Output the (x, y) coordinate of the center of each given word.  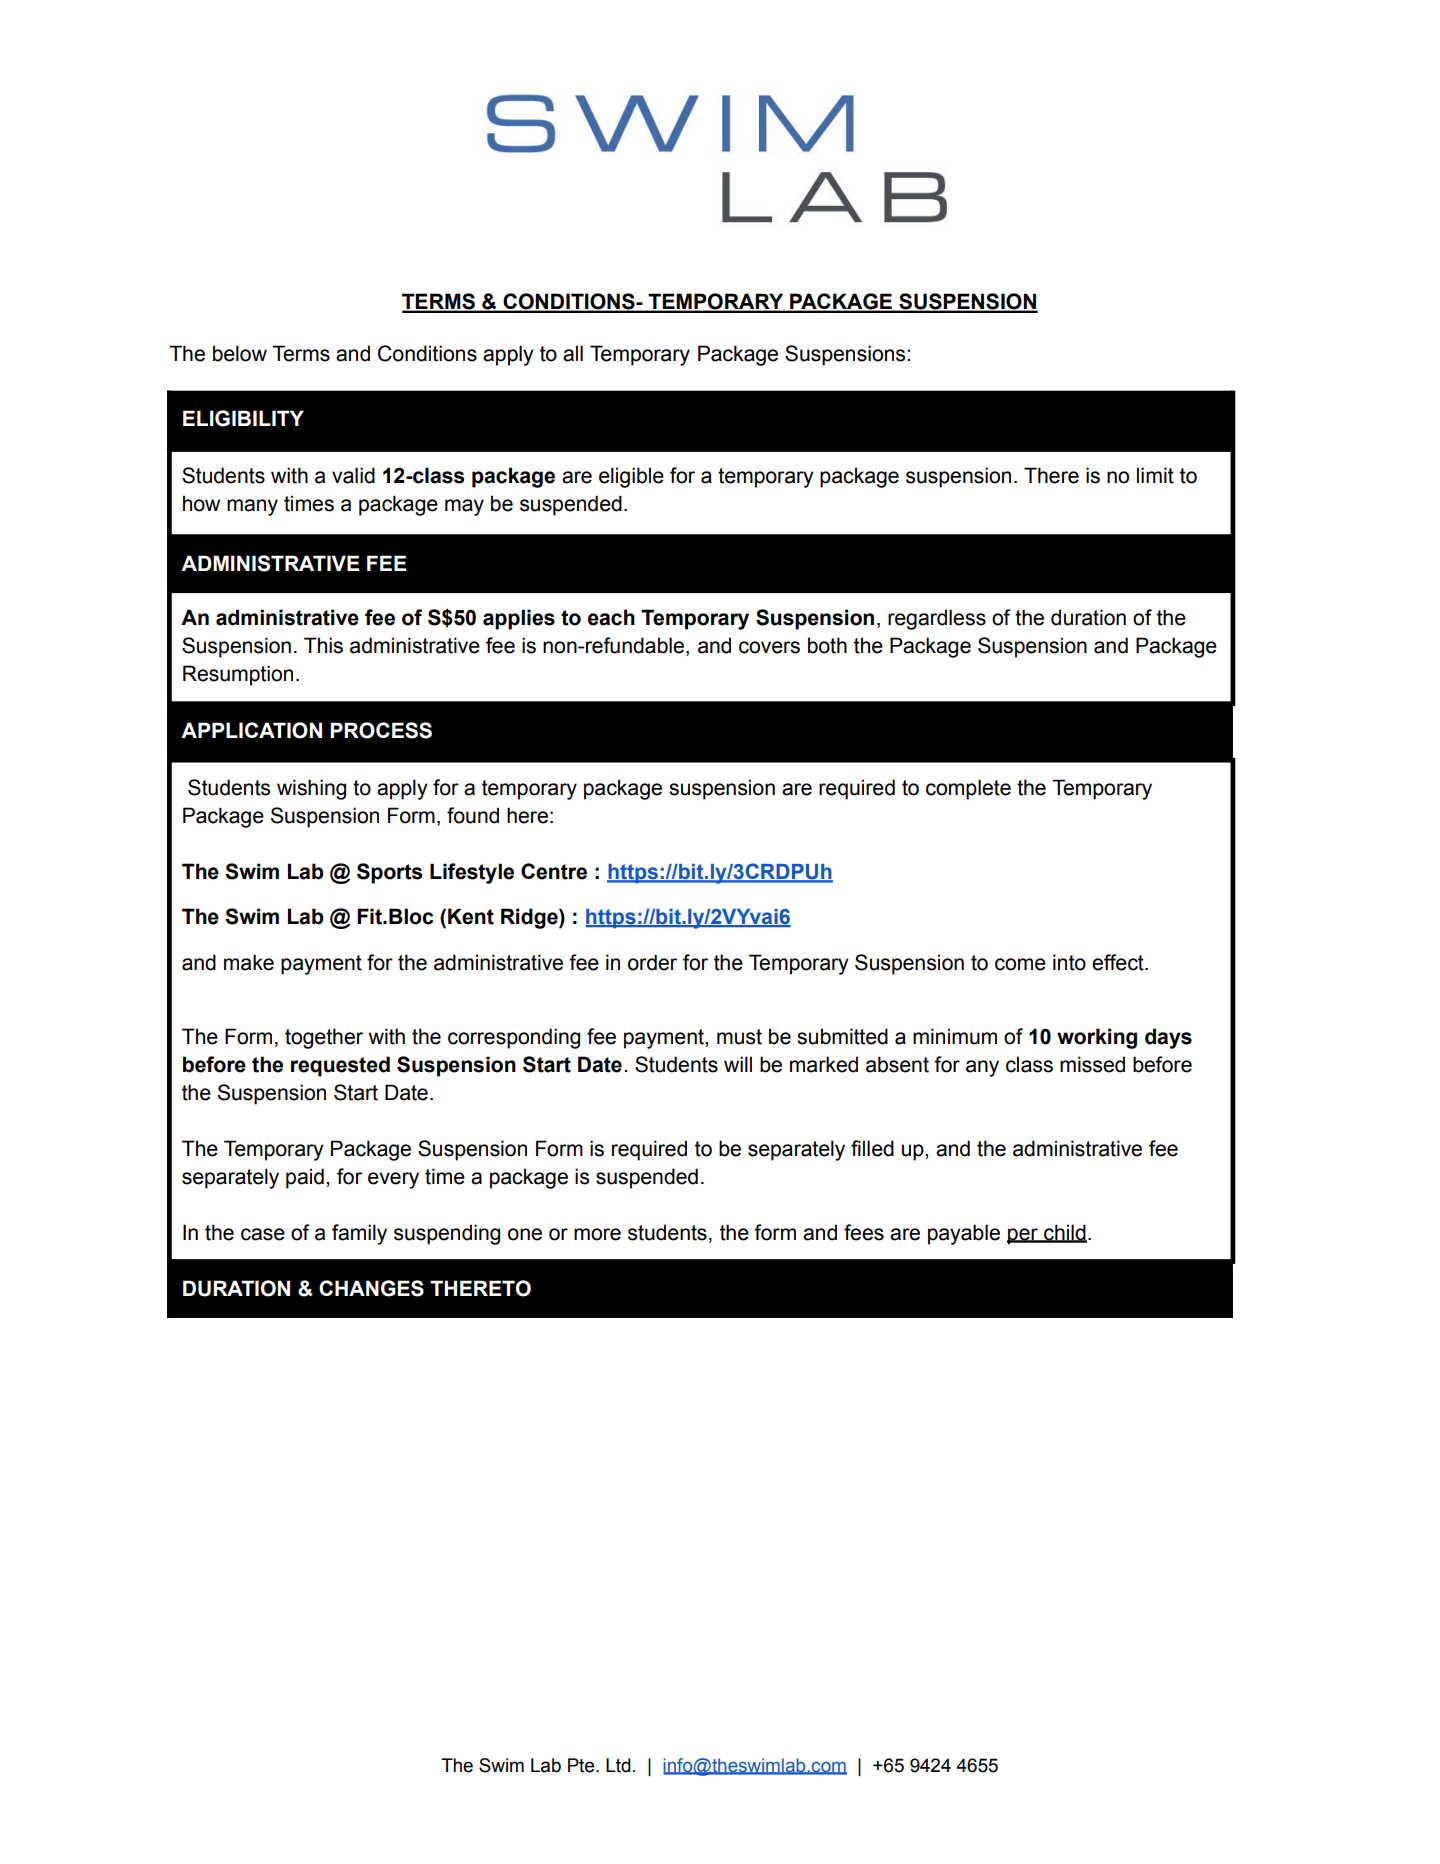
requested (340, 1066)
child (1064, 1233)
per (1023, 1236)
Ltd (618, 1765)
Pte (582, 1765)
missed (1092, 1064)
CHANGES (371, 1288)
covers (769, 647)
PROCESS (381, 730)
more (597, 1234)
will (738, 1064)
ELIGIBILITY (243, 418)
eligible (631, 477)
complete (968, 789)
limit (1155, 475)
